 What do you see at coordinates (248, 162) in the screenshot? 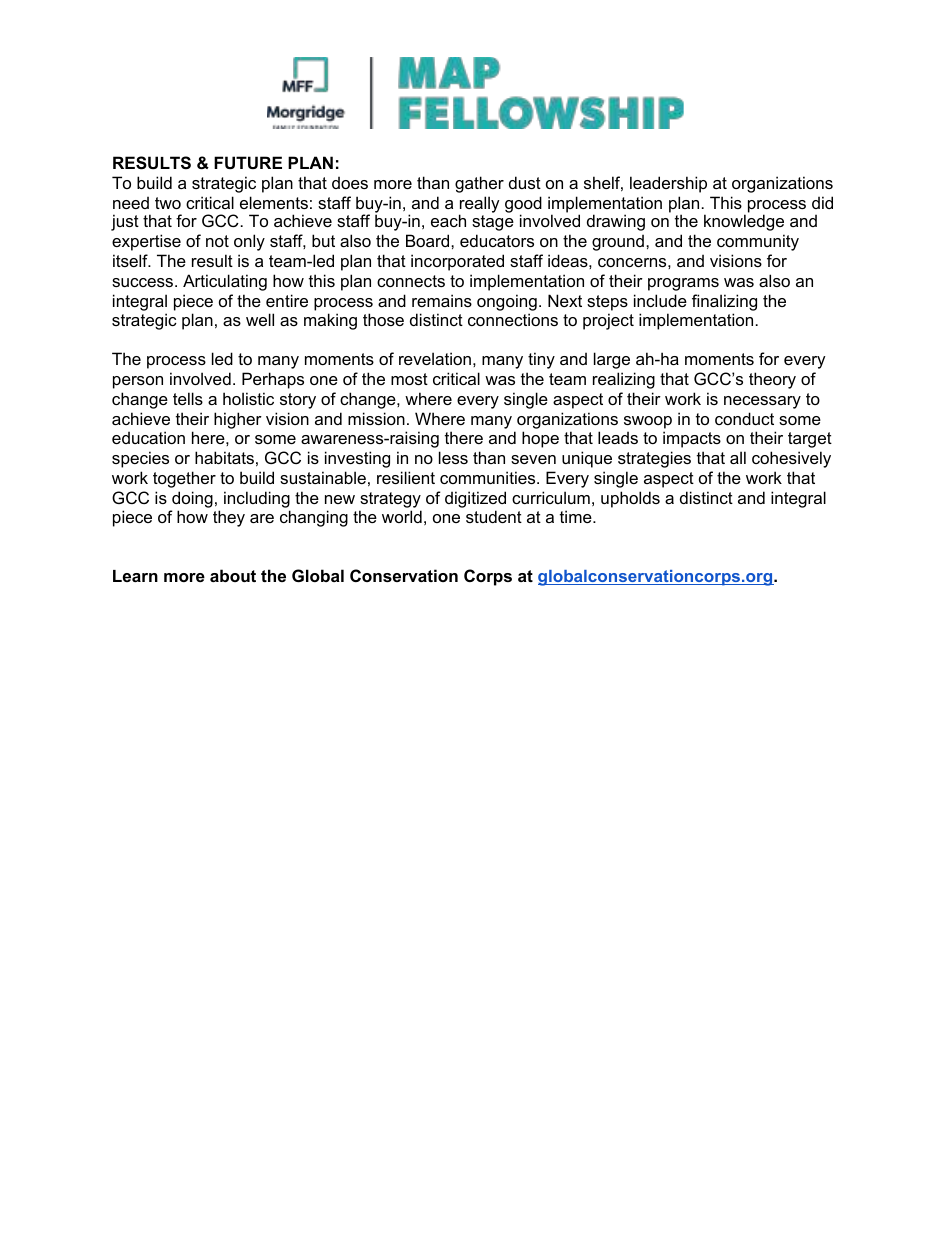
I see `FUTURE` at bounding box center [248, 162].
